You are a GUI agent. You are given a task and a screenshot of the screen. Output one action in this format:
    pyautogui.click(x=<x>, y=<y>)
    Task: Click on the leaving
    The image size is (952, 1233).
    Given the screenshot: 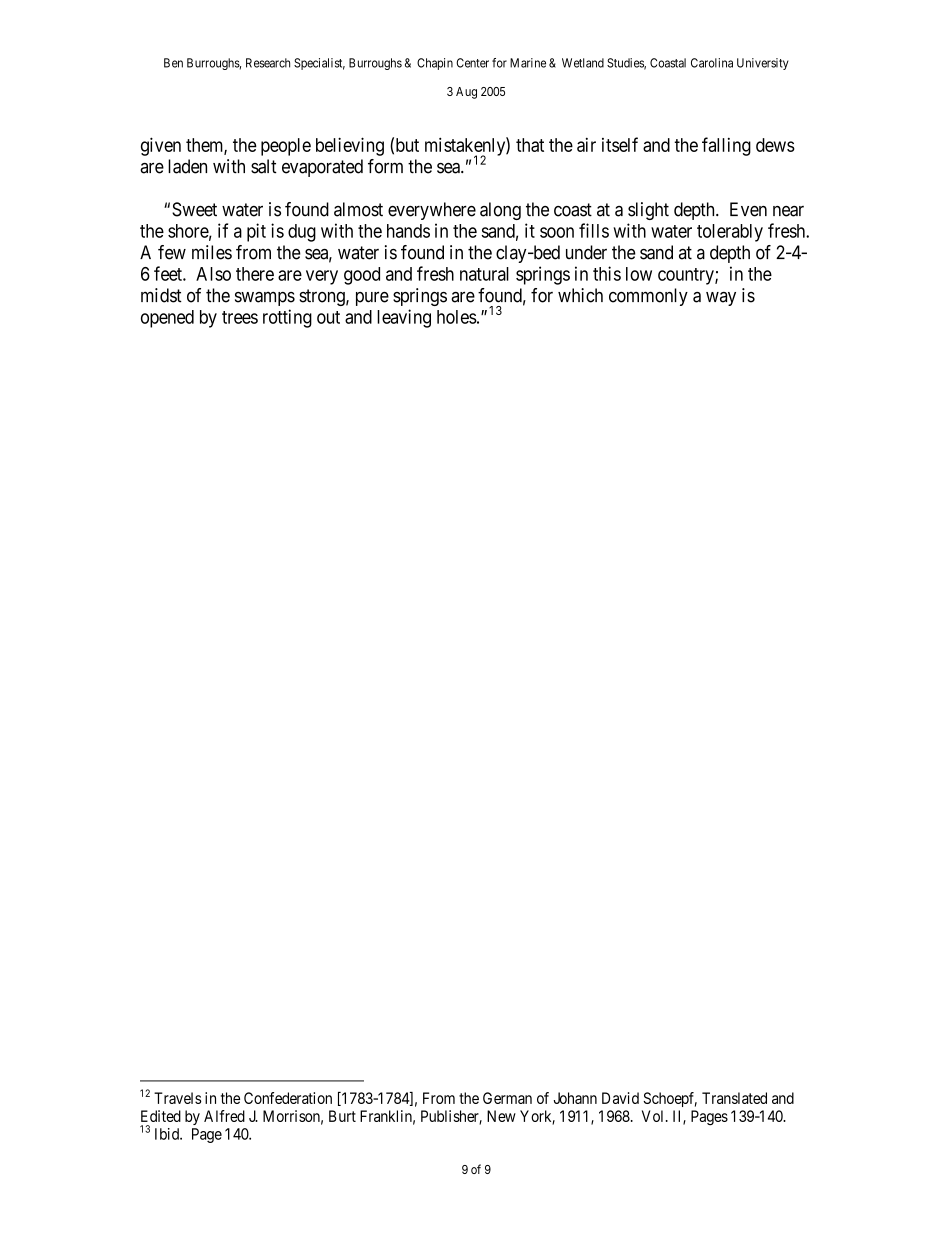 What is the action you would take?
    pyautogui.click(x=404, y=318)
